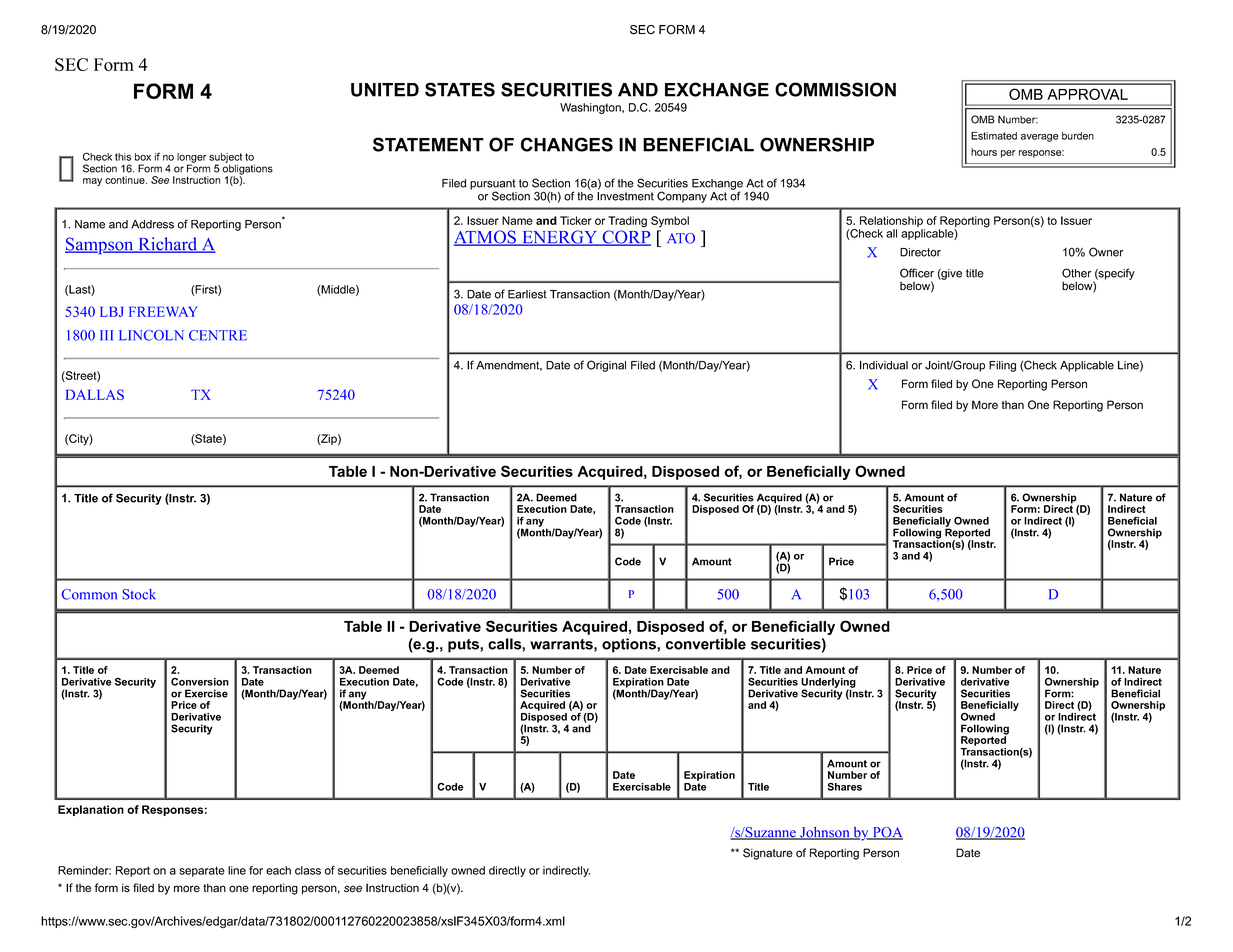 The height and width of the image is (952, 1233). I want to click on CHANGES, so click(567, 144).
